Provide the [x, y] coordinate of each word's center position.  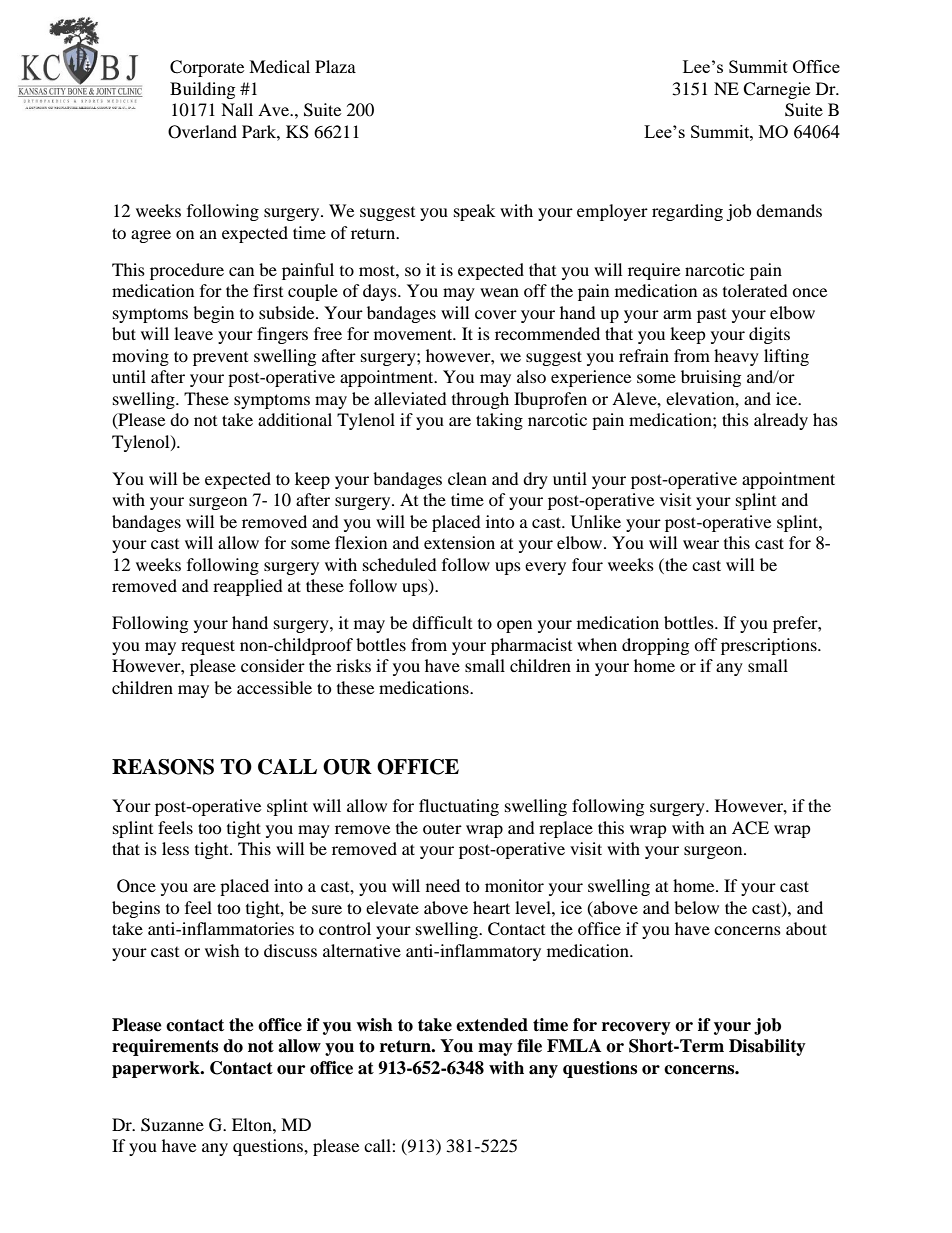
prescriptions [770, 646]
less [175, 848]
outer [442, 829]
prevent [220, 359]
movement [414, 334]
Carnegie [776, 90]
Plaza [335, 66]
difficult [442, 622]
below [696, 907]
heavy [736, 357]
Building [202, 90]
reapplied [248, 587]
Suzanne [172, 1125]
